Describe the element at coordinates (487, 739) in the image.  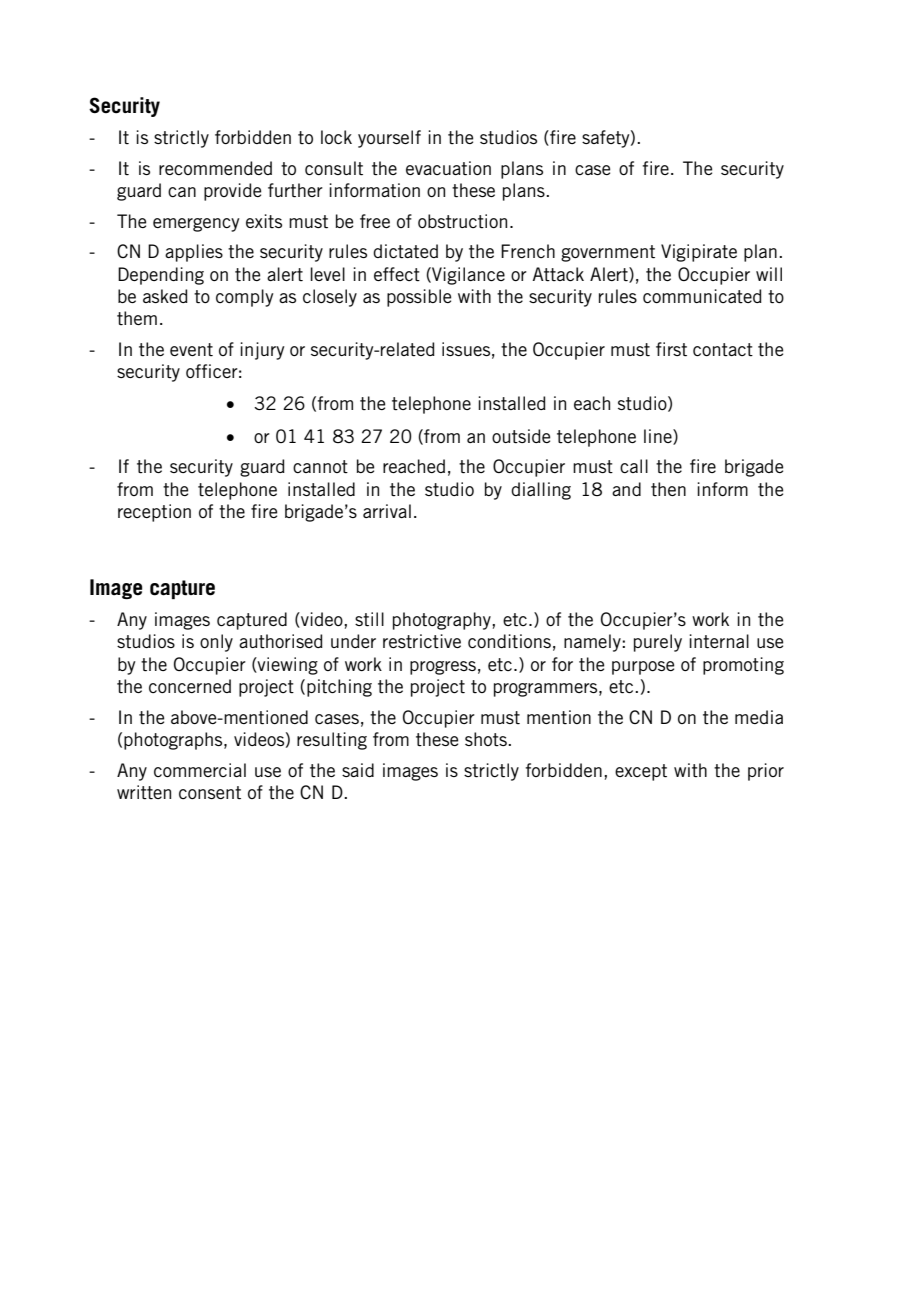
I see `shots` at that location.
